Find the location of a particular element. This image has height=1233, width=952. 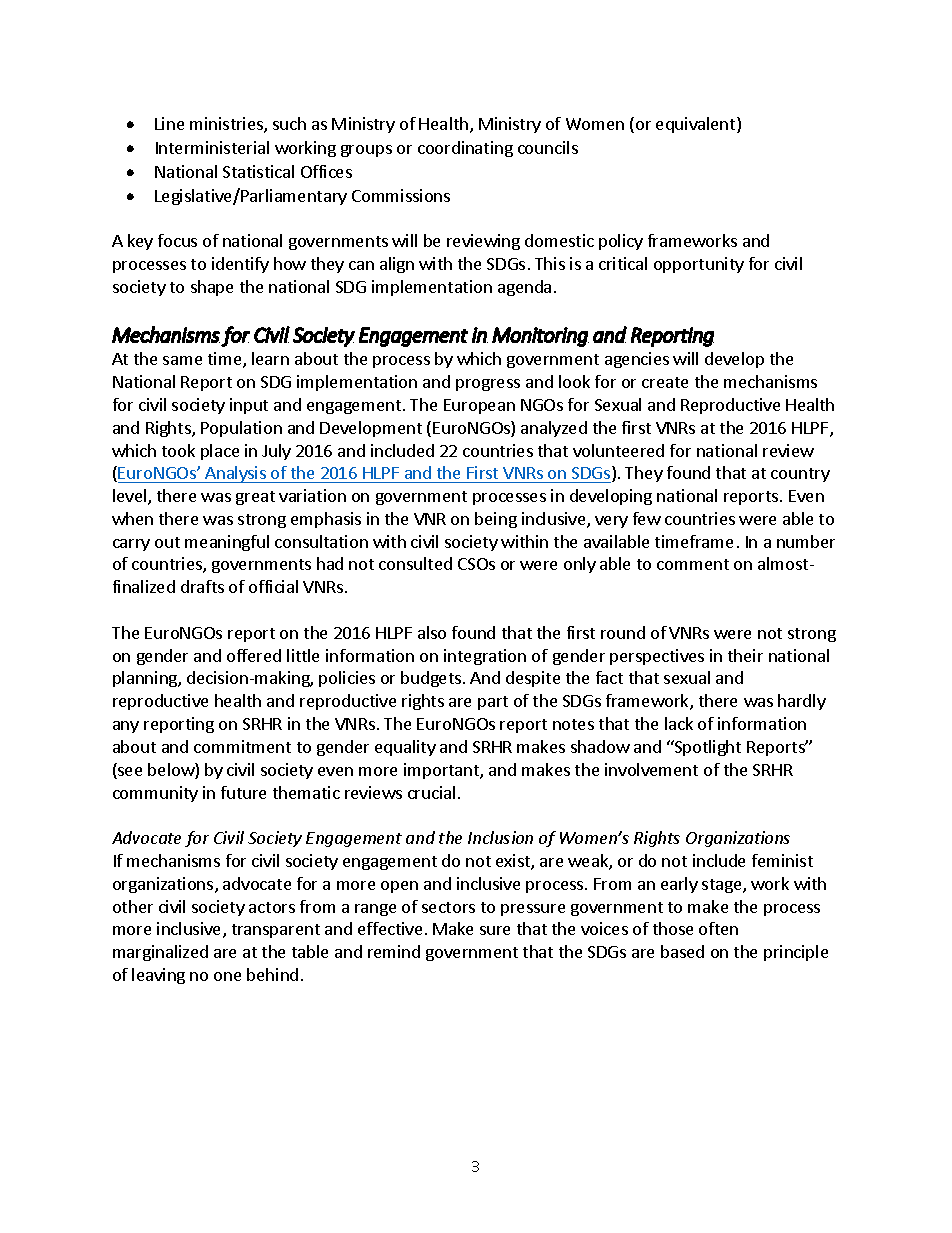

progress is located at coordinates (488, 385).
